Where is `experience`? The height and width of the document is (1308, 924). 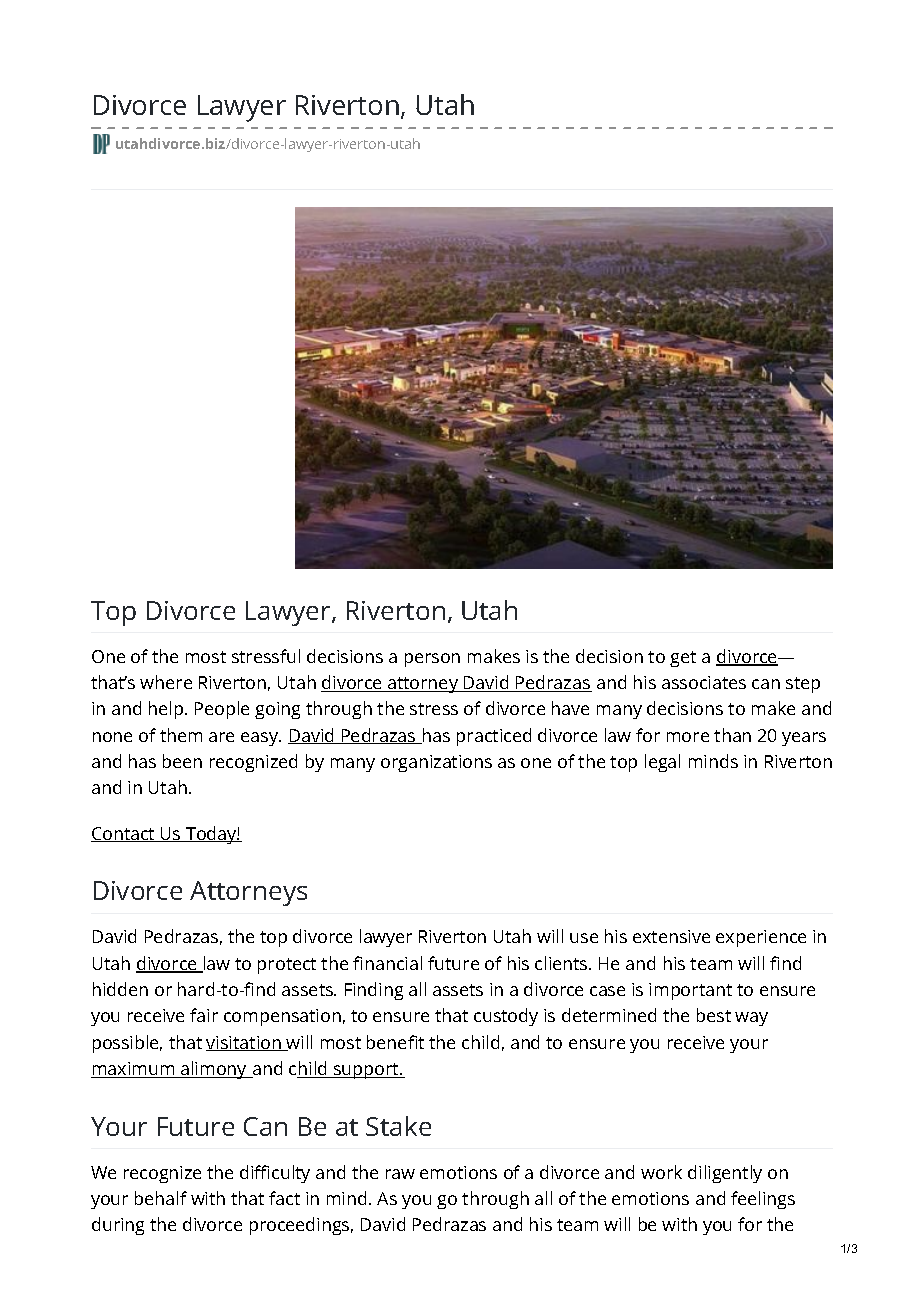 experience is located at coordinates (761, 938).
